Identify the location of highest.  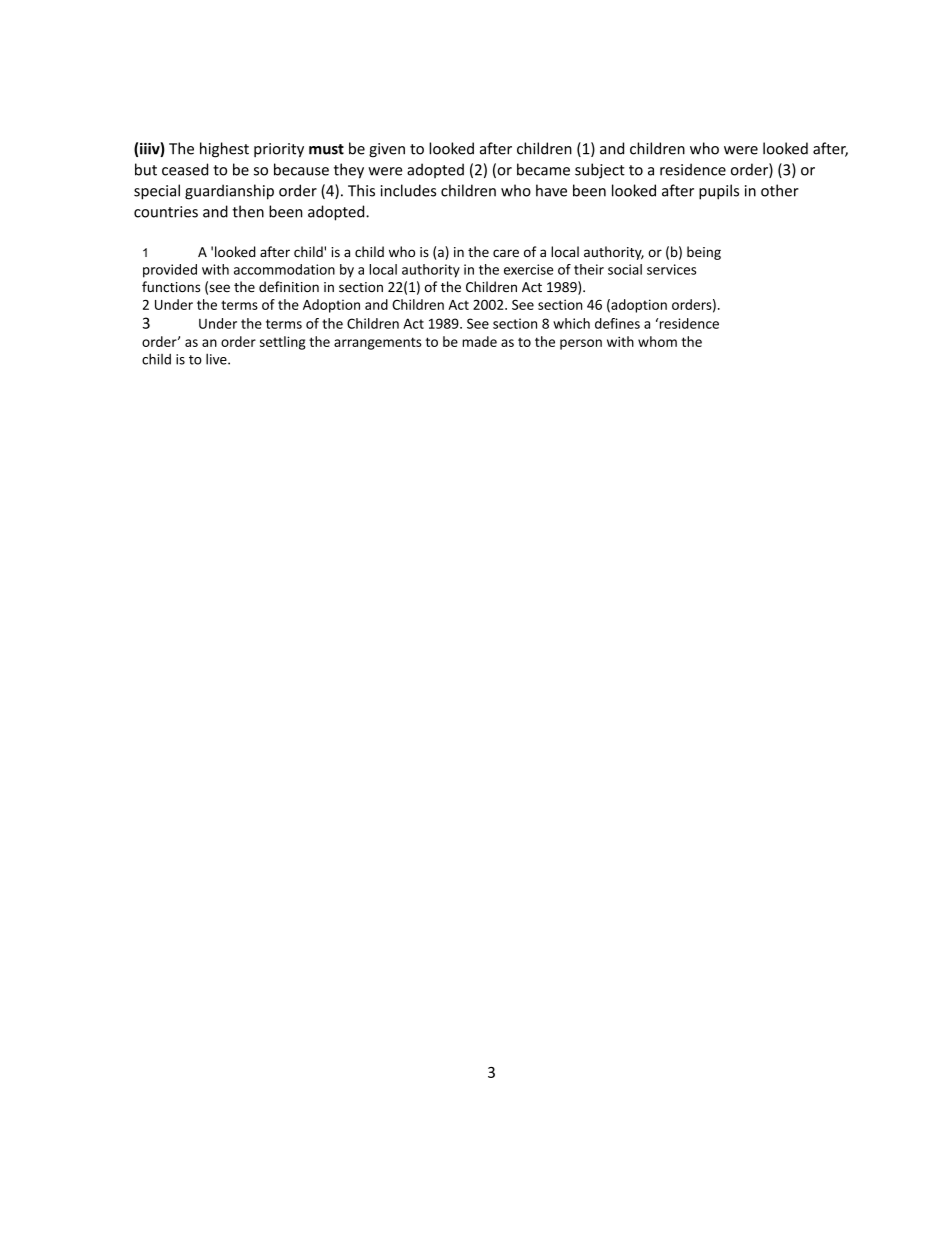
(224, 150).
